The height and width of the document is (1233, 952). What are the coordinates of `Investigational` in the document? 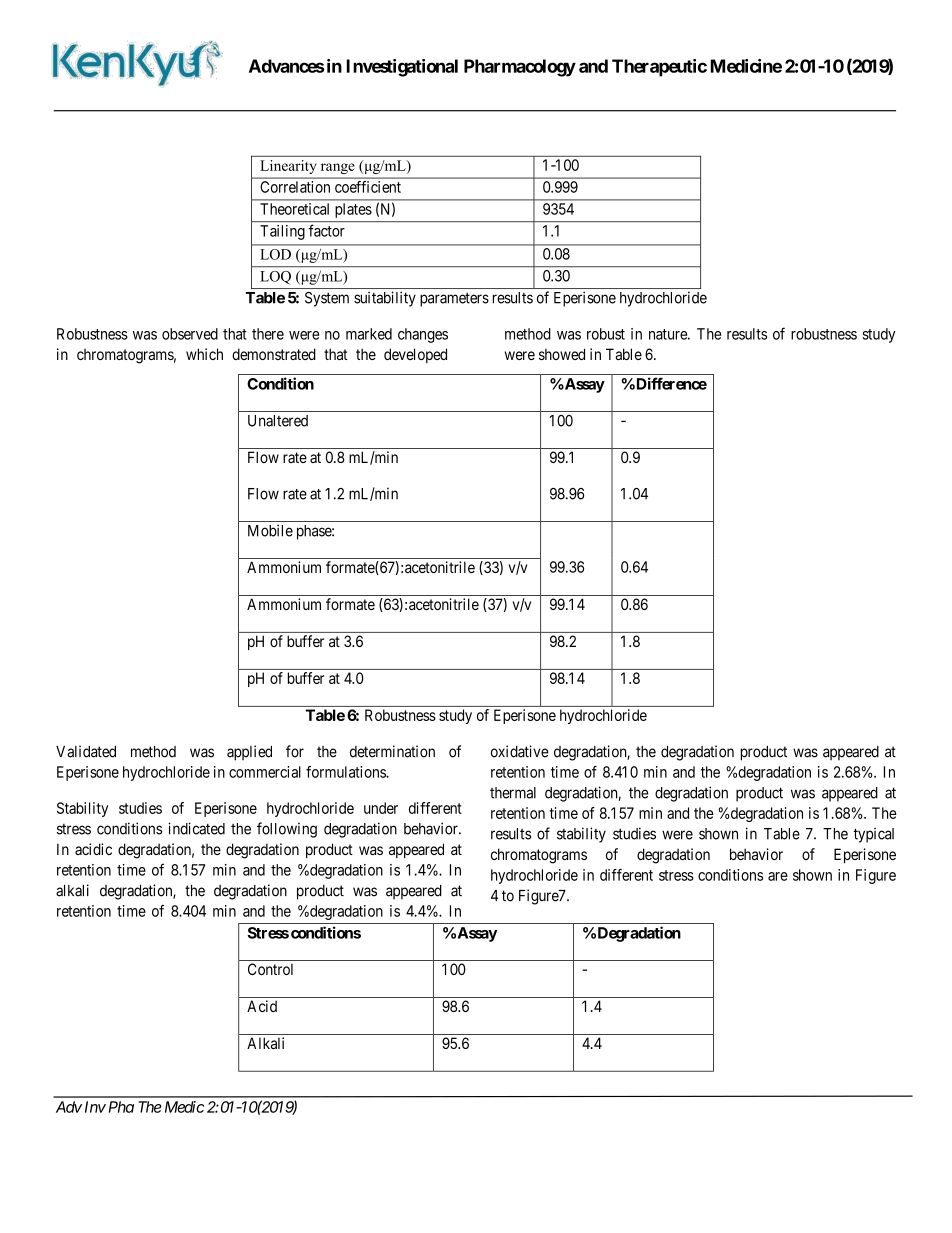 It's located at (402, 68).
